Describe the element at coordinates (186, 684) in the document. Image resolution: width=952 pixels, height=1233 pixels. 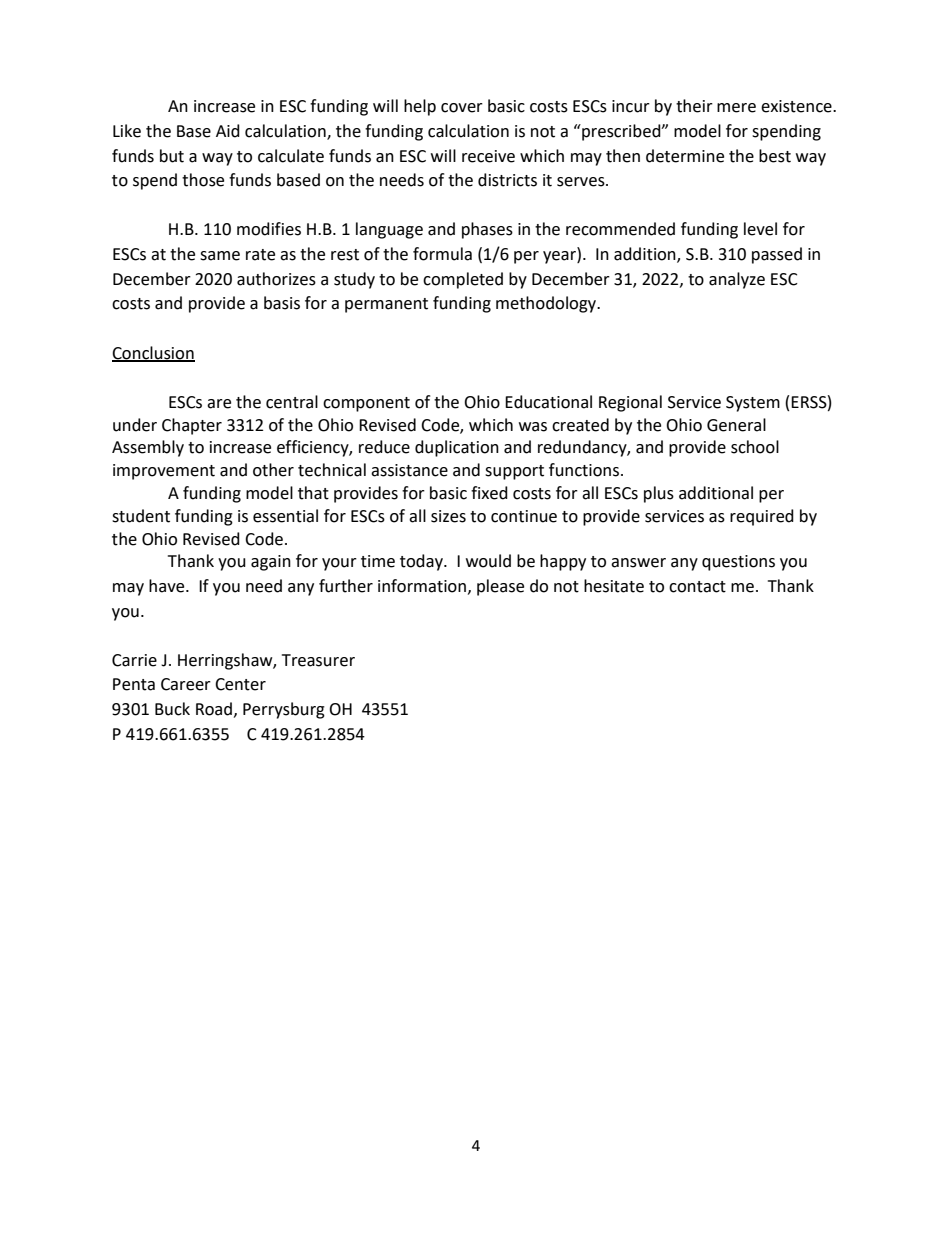
I see `Career` at that location.
